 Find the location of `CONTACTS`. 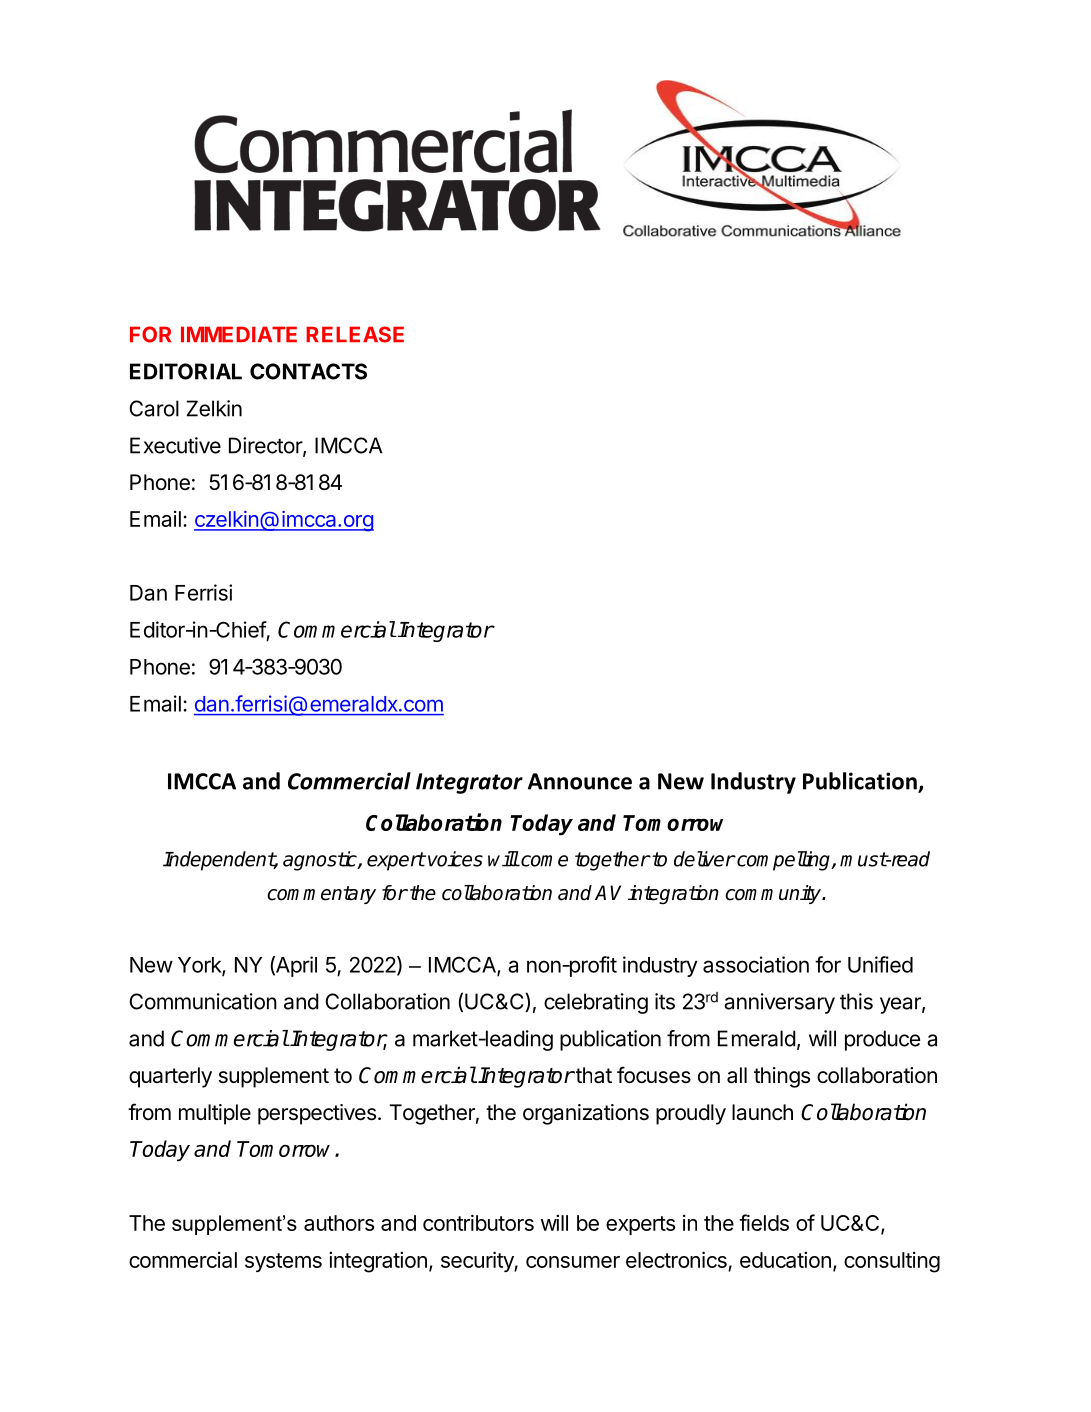

CONTACTS is located at coordinates (308, 371).
